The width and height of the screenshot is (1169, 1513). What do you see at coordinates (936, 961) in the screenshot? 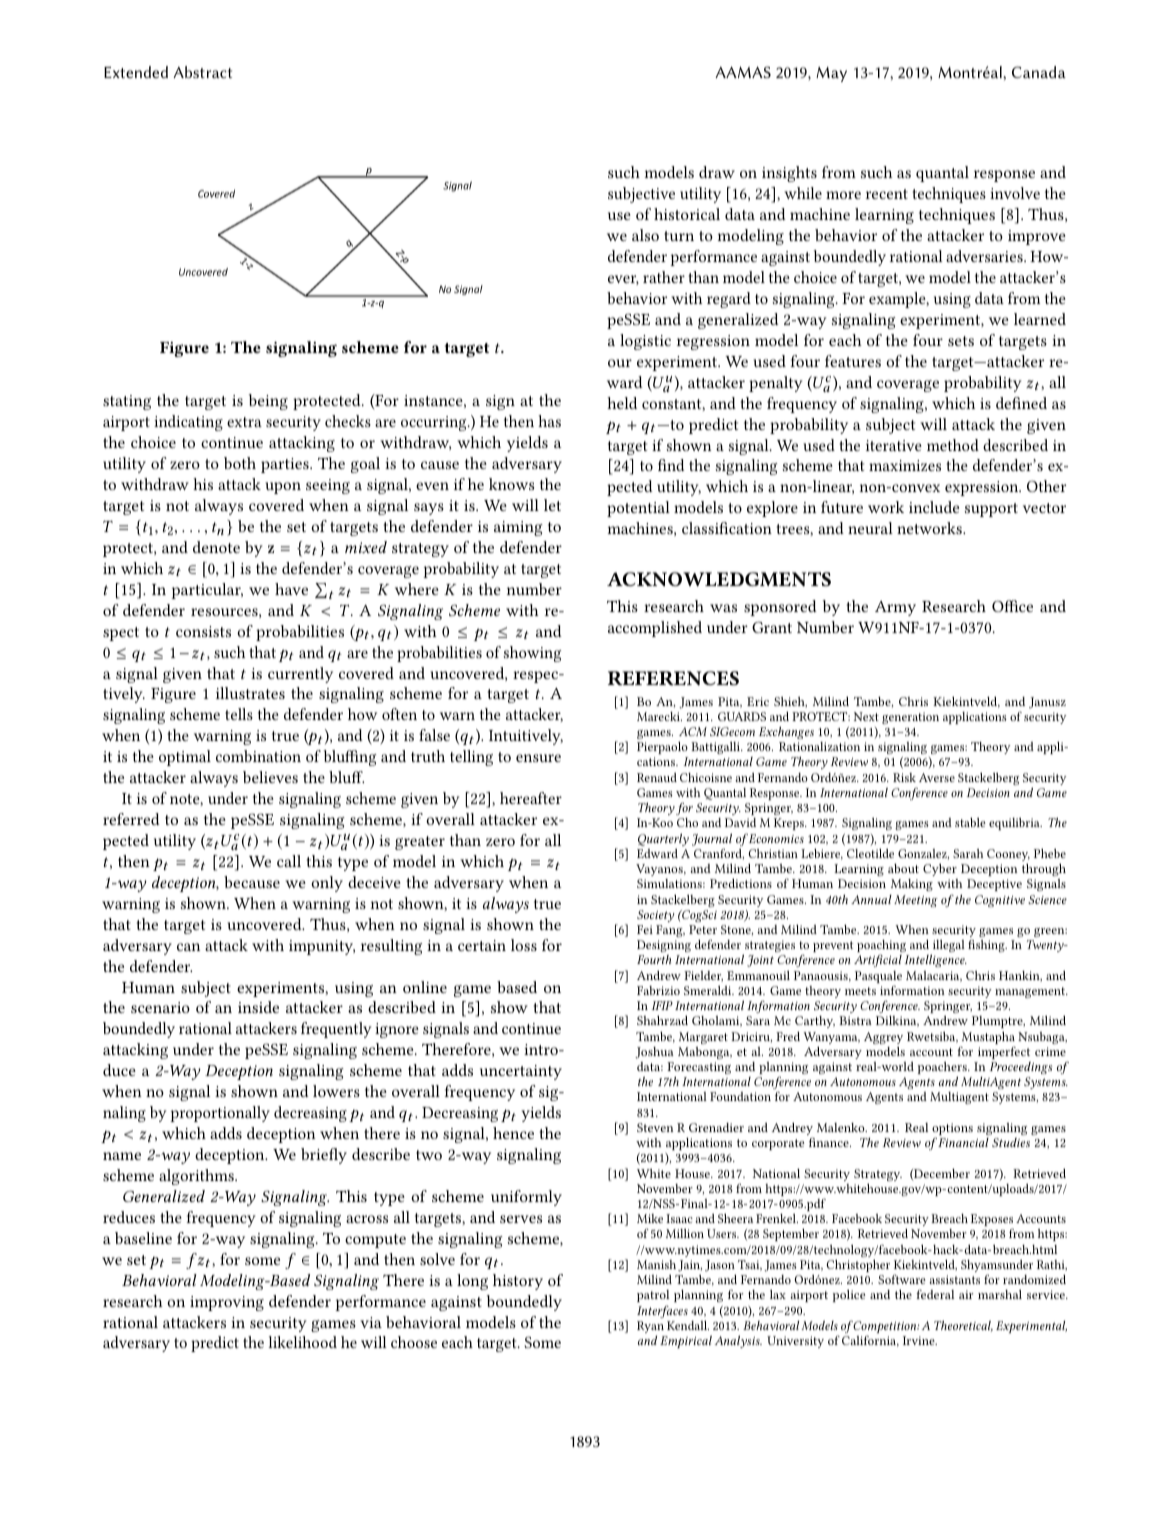
I see `Intelligence` at bounding box center [936, 961].
